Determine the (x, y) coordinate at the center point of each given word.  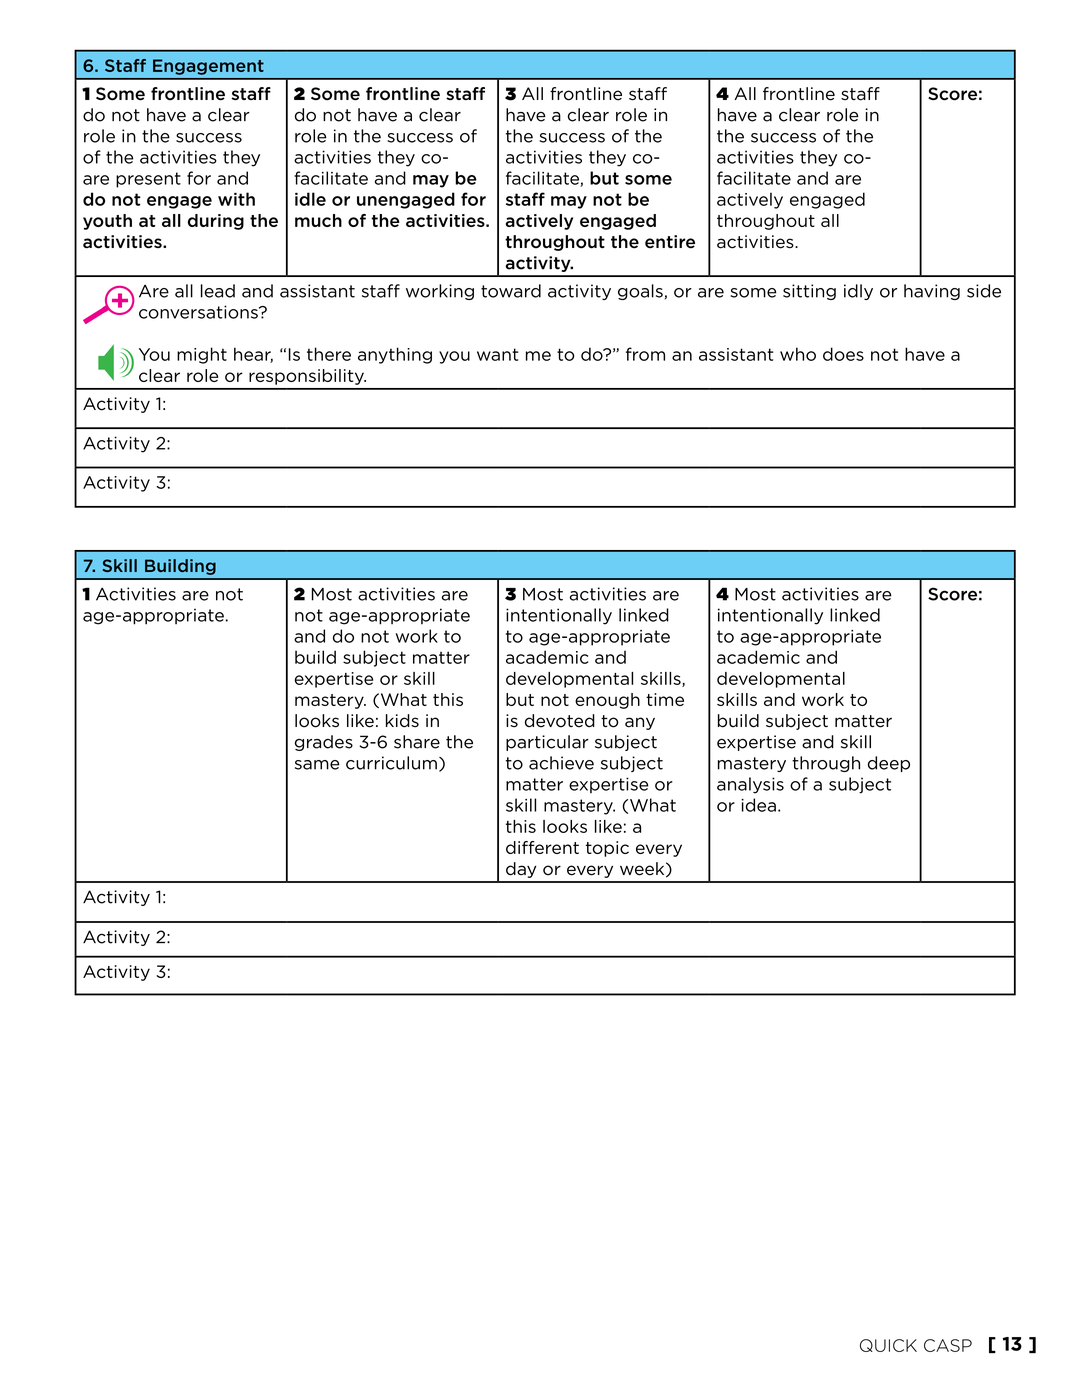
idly (858, 292)
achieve (561, 763)
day (521, 870)
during (216, 222)
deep (889, 764)
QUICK (888, 1345)
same (317, 765)
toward (511, 291)
